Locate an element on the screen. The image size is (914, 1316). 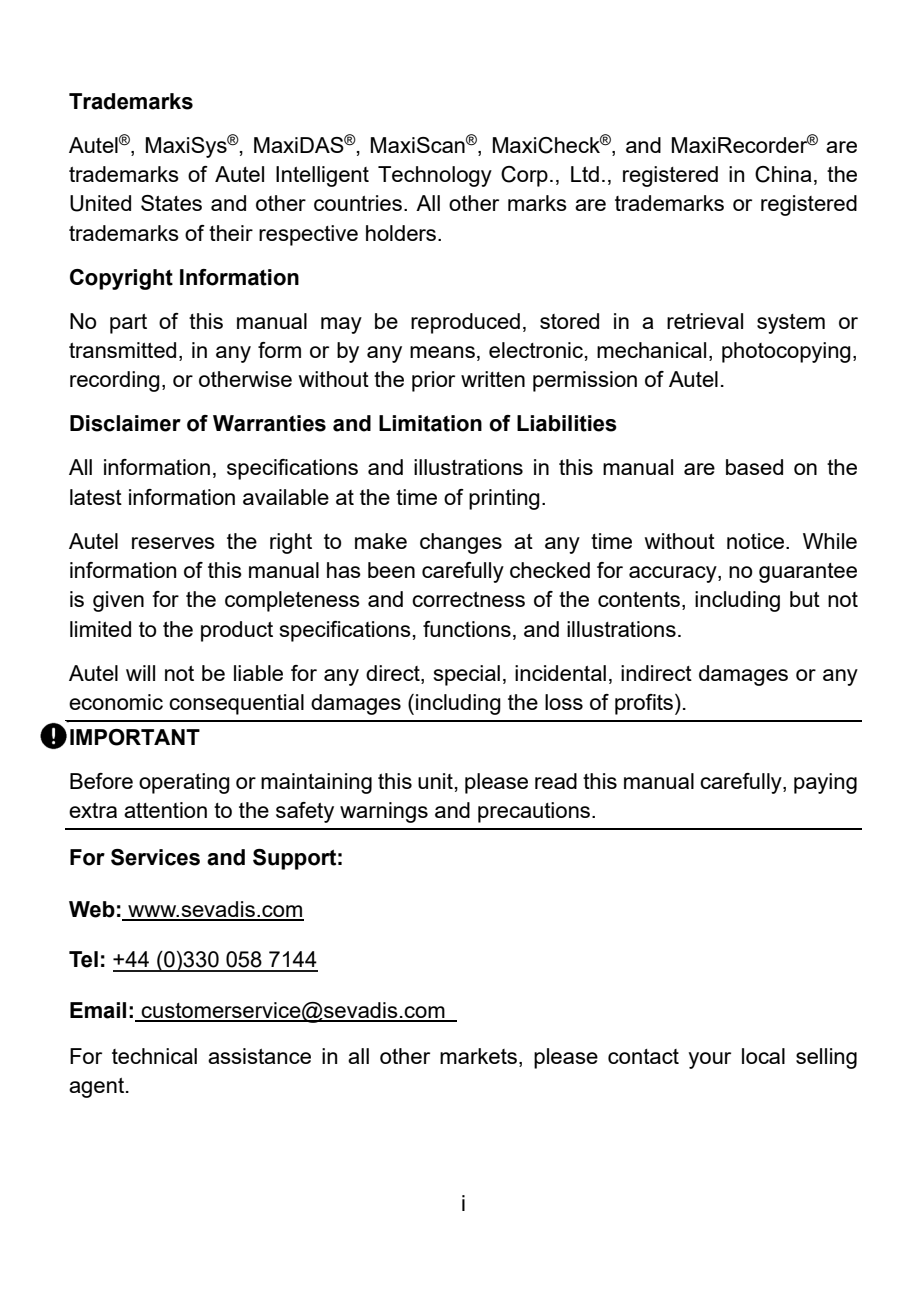
States is located at coordinates (171, 203).
